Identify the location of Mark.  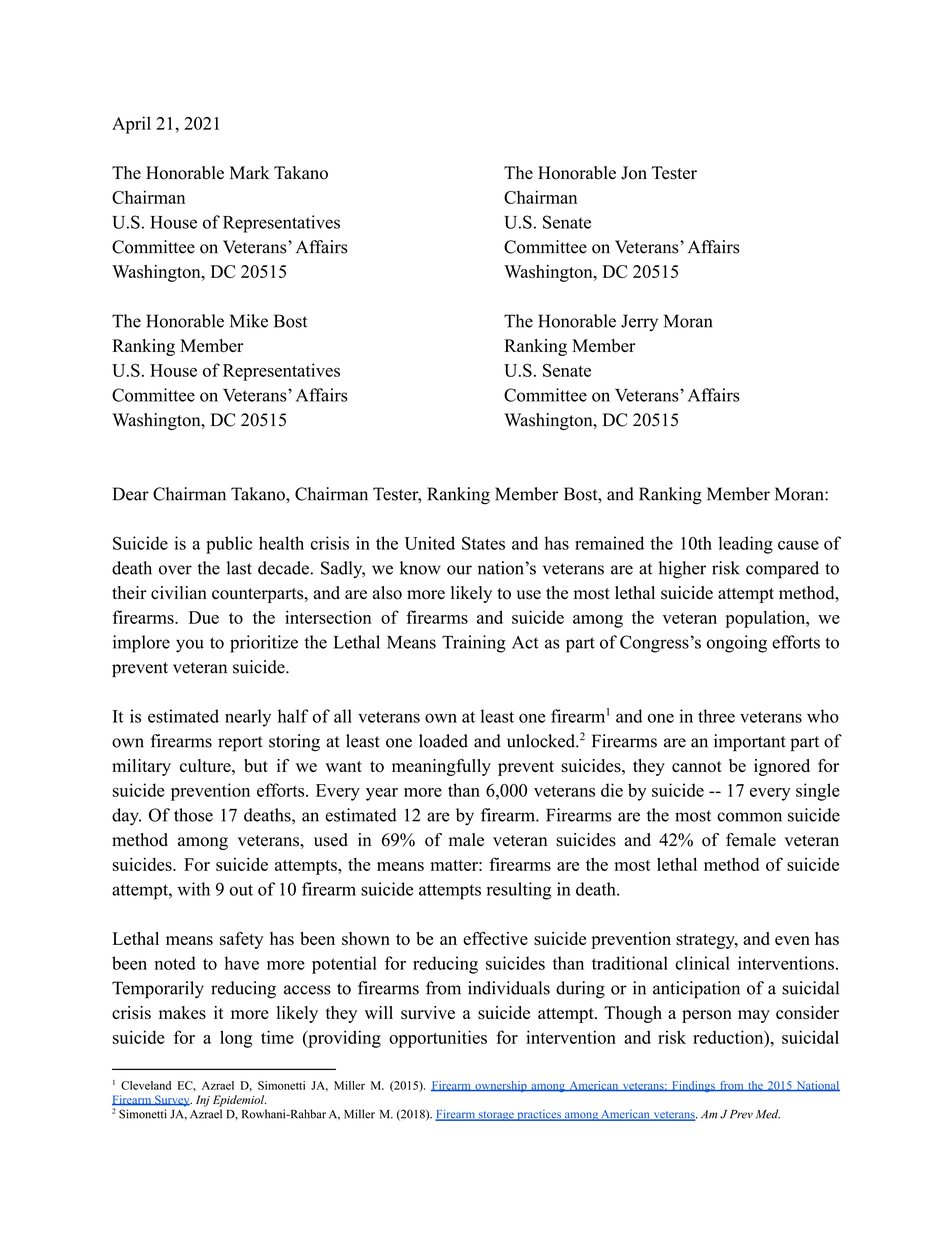
(250, 172).
